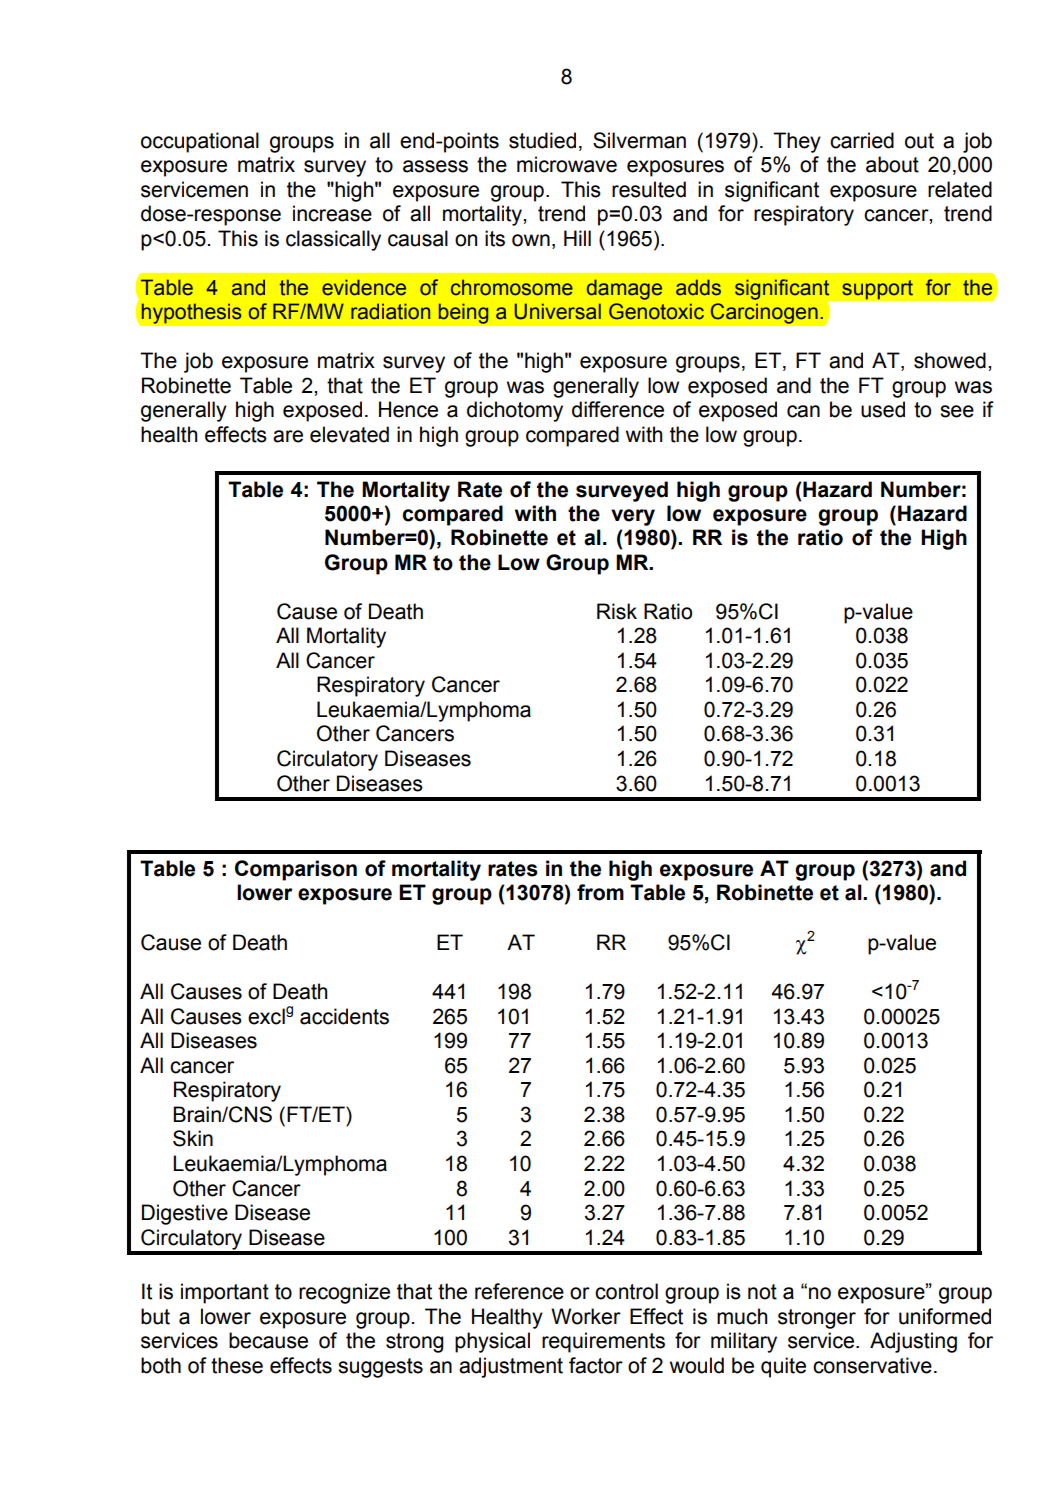  Describe the element at coordinates (200, 142) in the document. I see `occupational` at that location.
